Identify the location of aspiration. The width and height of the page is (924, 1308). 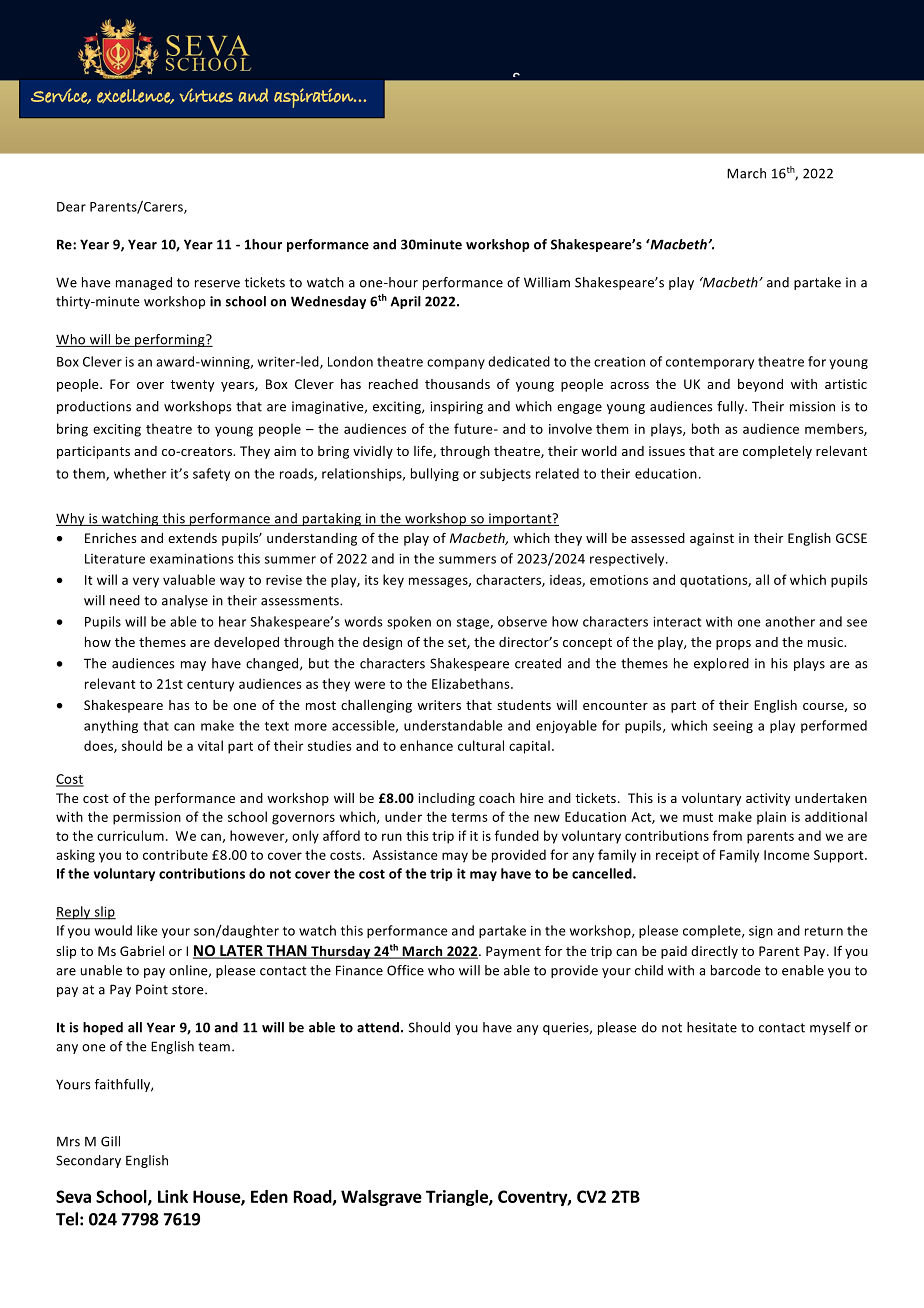
(314, 98).
